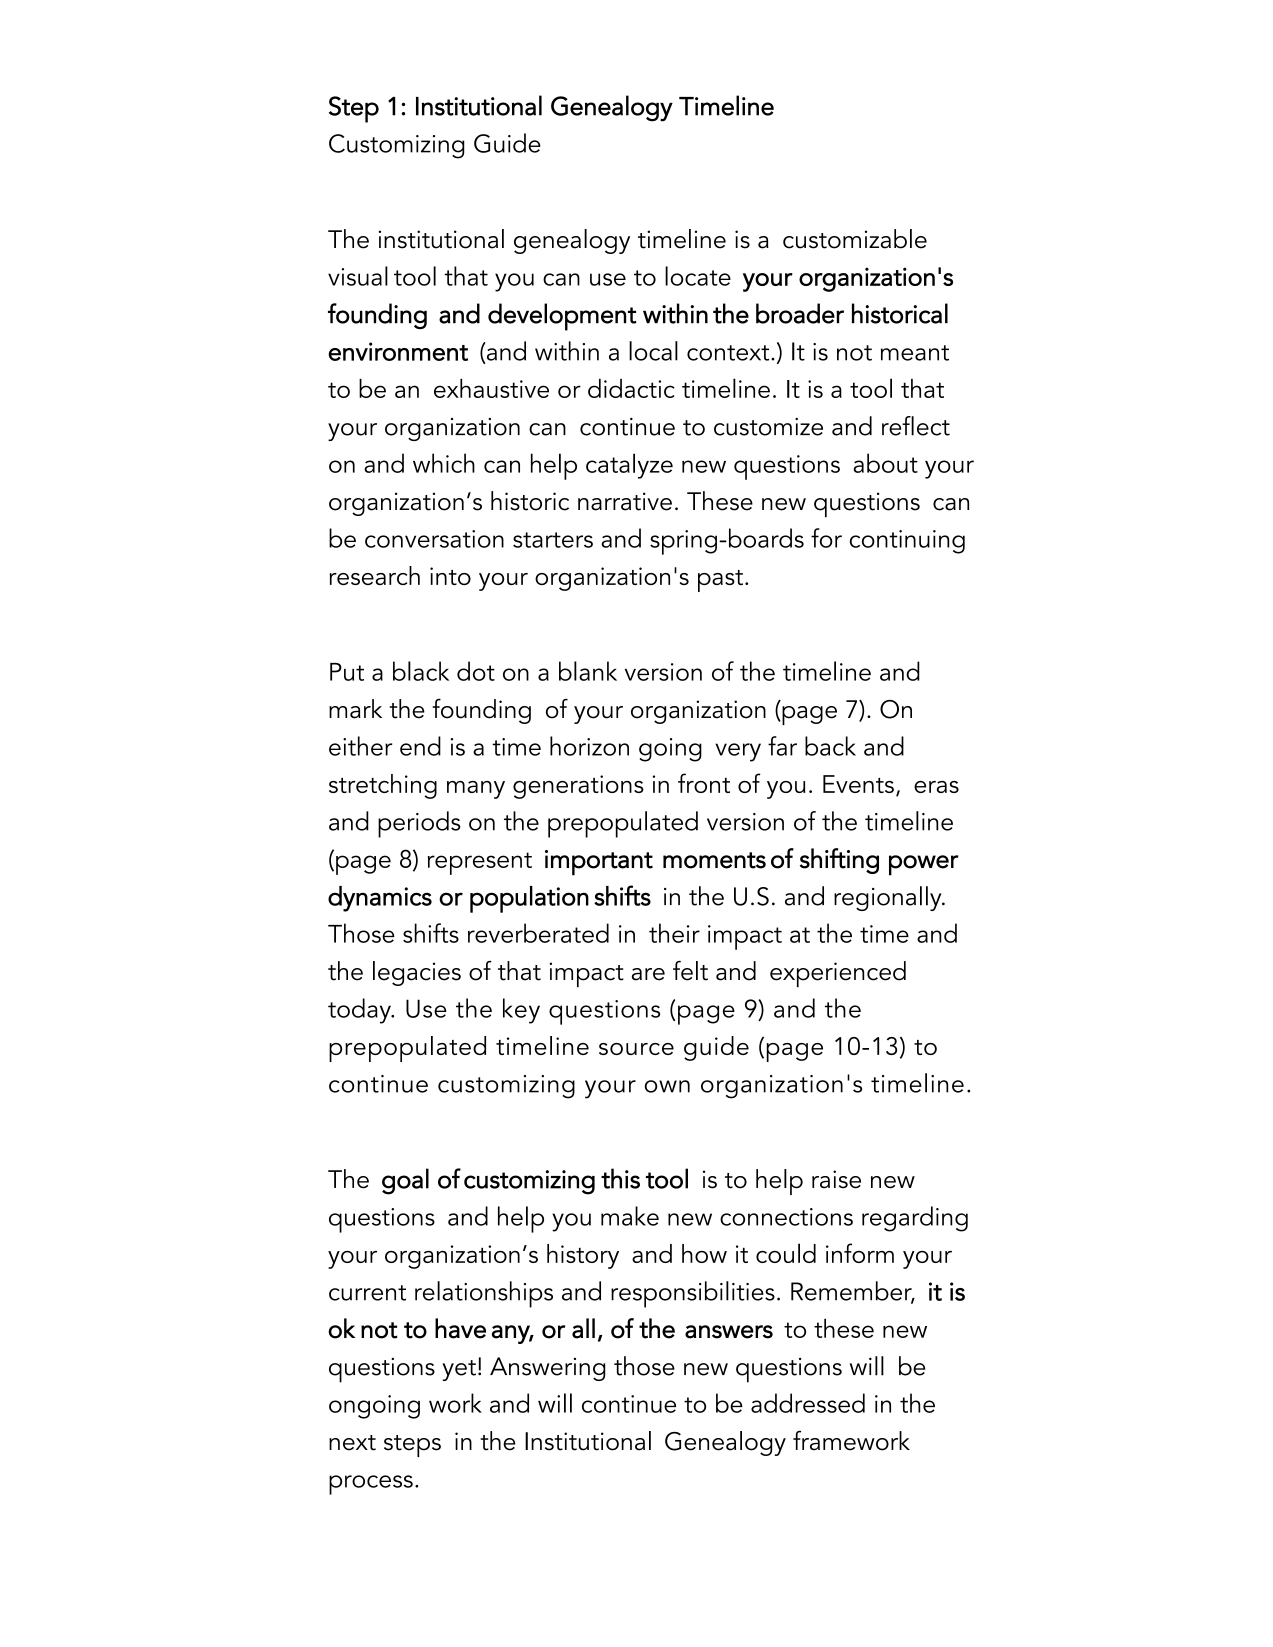  Describe the element at coordinates (434, 539) in the page. I see `conversation` at that location.
